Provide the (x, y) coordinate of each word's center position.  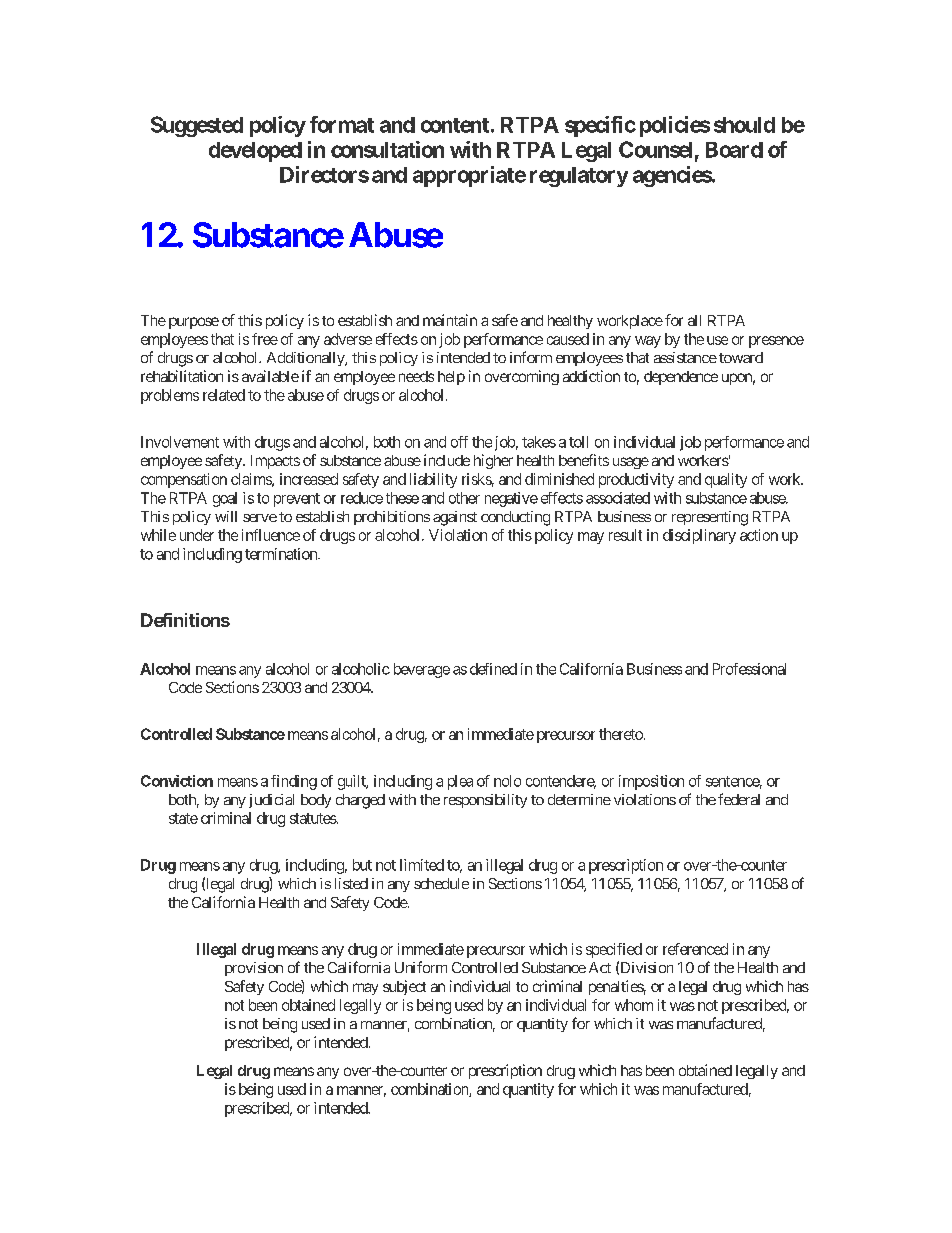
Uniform (421, 967)
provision (254, 969)
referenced (695, 949)
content (455, 125)
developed (255, 152)
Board (734, 150)
